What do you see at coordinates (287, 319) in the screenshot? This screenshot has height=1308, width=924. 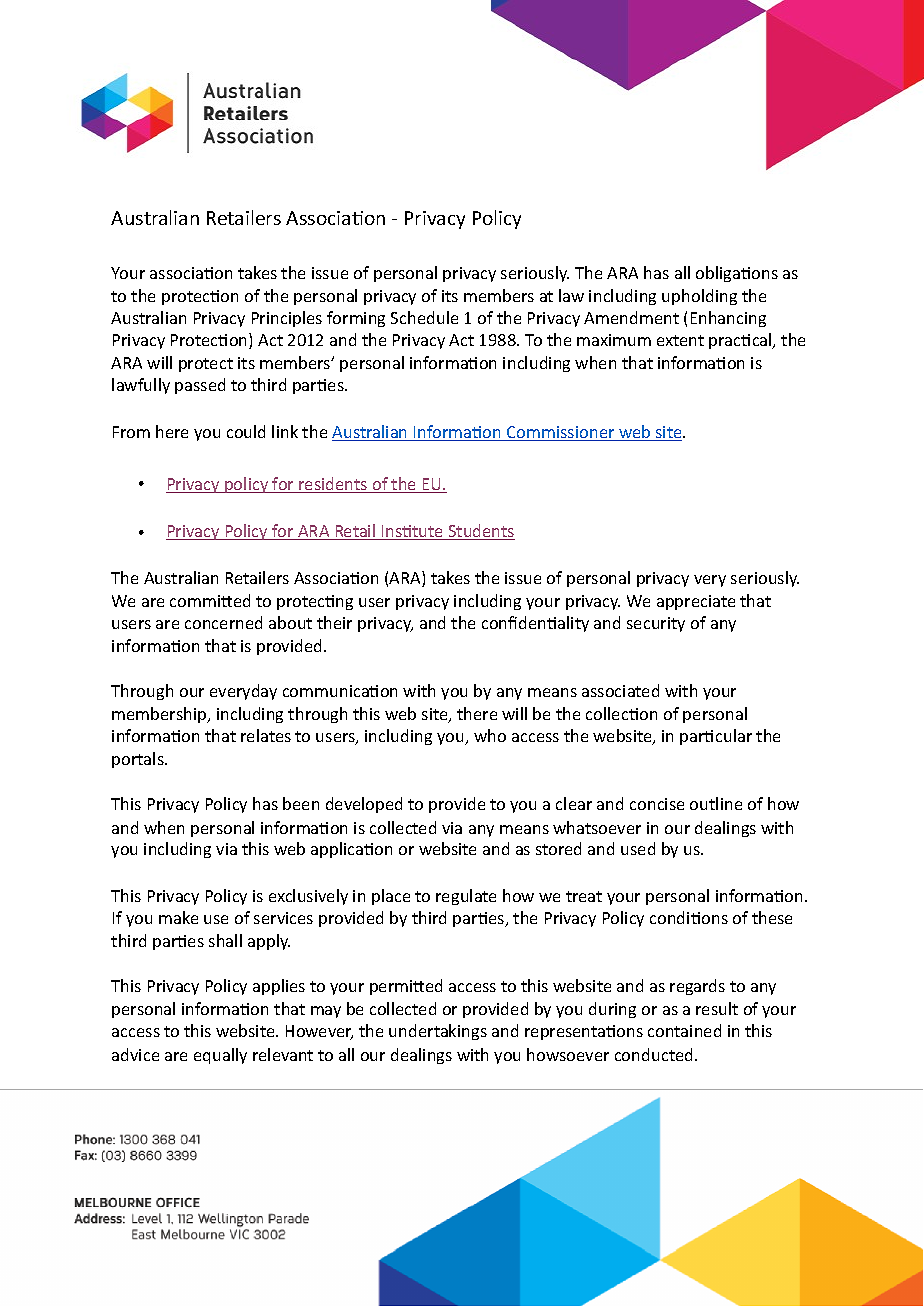 I see `Principles` at bounding box center [287, 319].
